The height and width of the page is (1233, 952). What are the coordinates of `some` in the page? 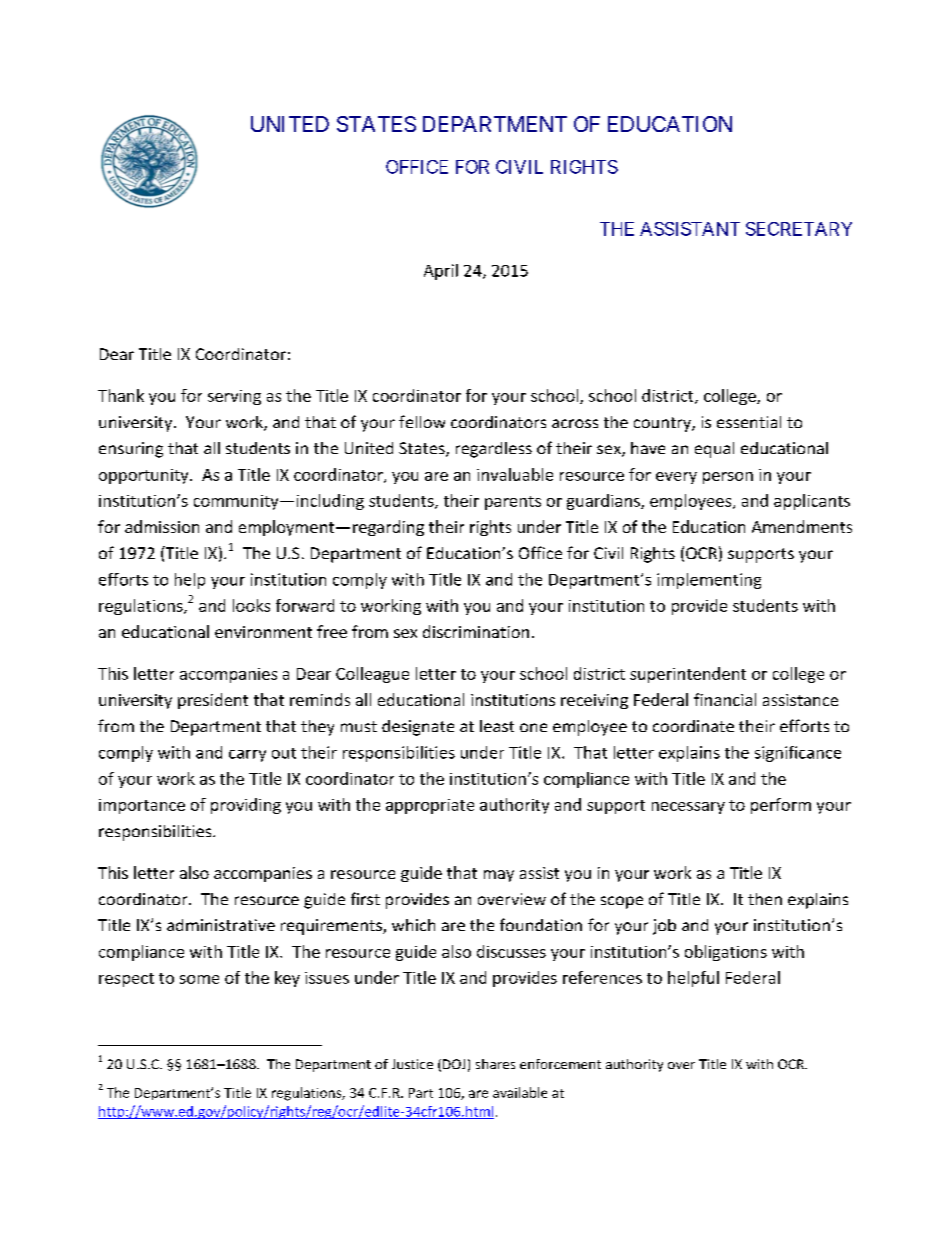 It's located at (199, 979).
